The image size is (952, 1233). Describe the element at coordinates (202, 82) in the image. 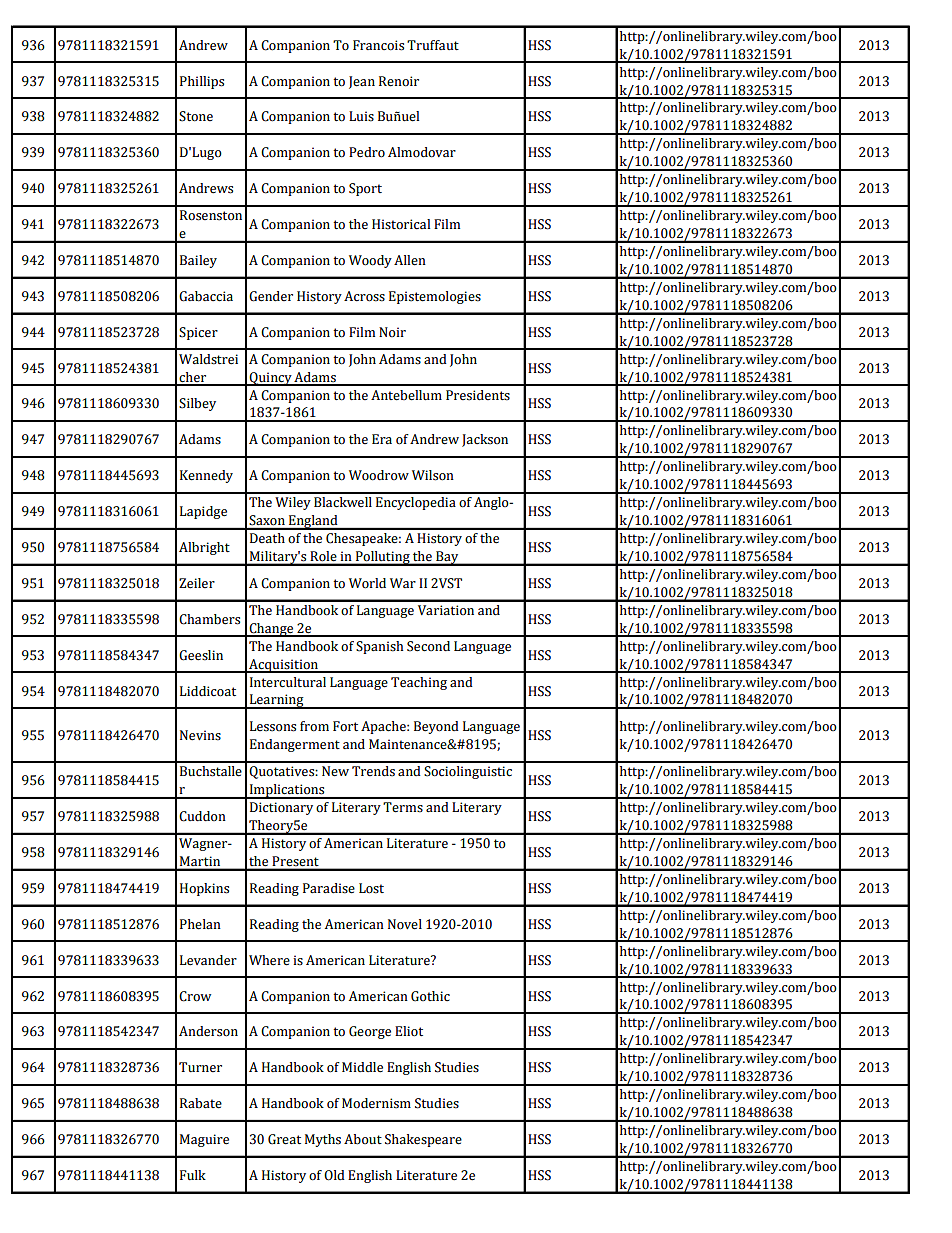

I see `Phillips` at that location.
